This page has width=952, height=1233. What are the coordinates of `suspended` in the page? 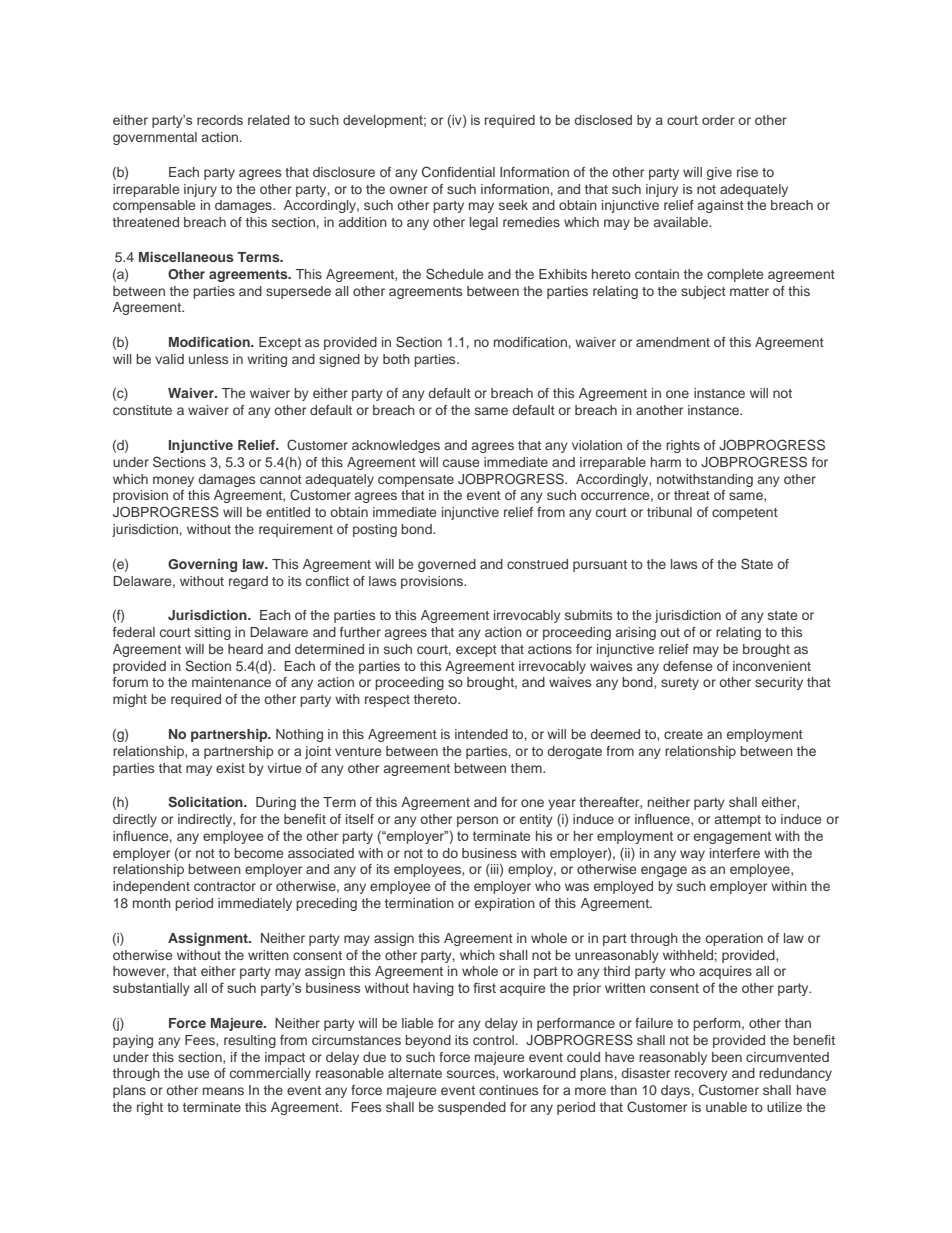 It's located at (472, 1108).
